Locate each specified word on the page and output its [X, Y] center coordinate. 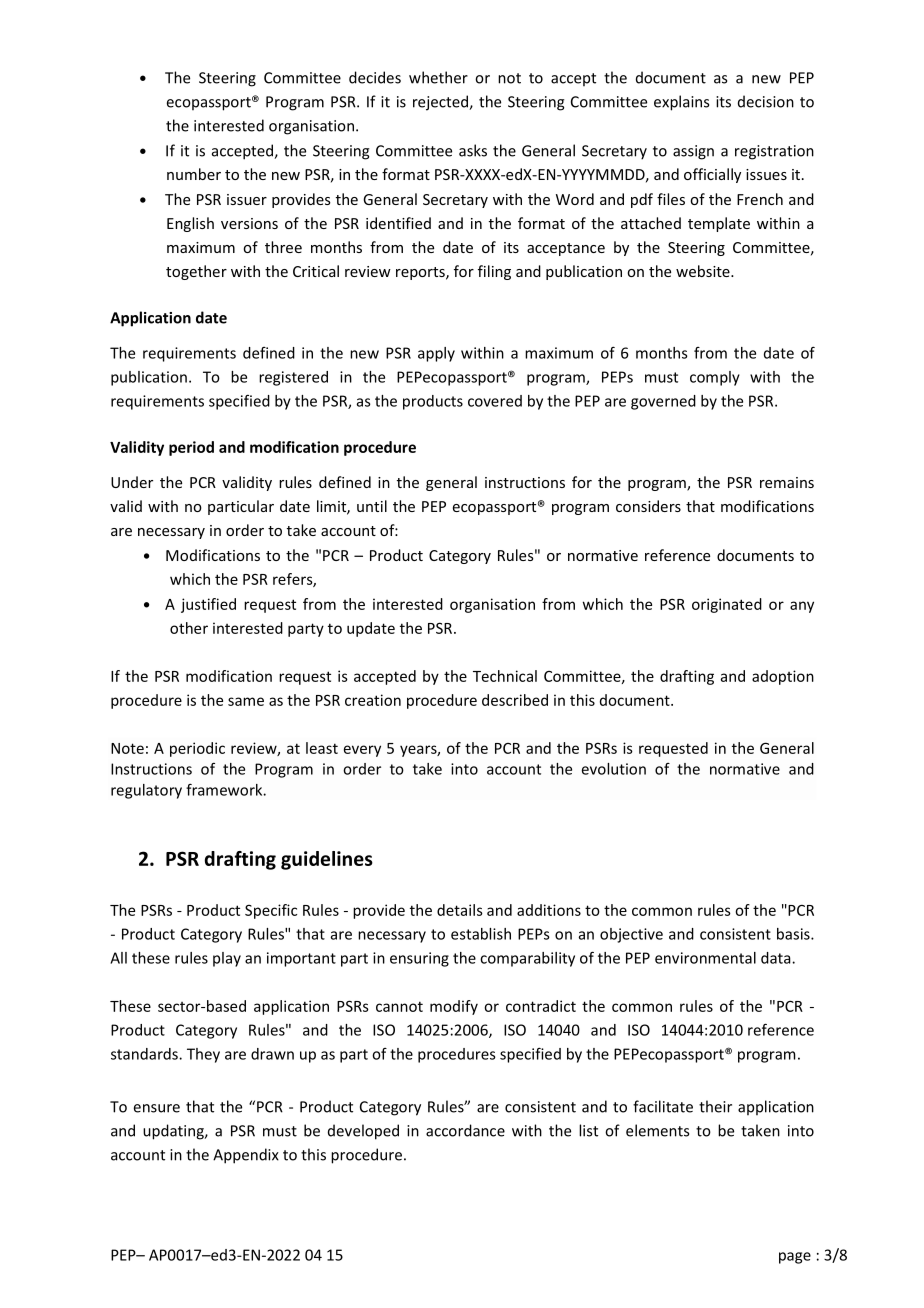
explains [681, 103]
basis [794, 934]
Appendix [246, 1156]
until [372, 506]
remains [787, 482]
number [194, 174]
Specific [271, 911]
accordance [465, 1130]
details [460, 910]
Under [132, 482]
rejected [441, 103]
